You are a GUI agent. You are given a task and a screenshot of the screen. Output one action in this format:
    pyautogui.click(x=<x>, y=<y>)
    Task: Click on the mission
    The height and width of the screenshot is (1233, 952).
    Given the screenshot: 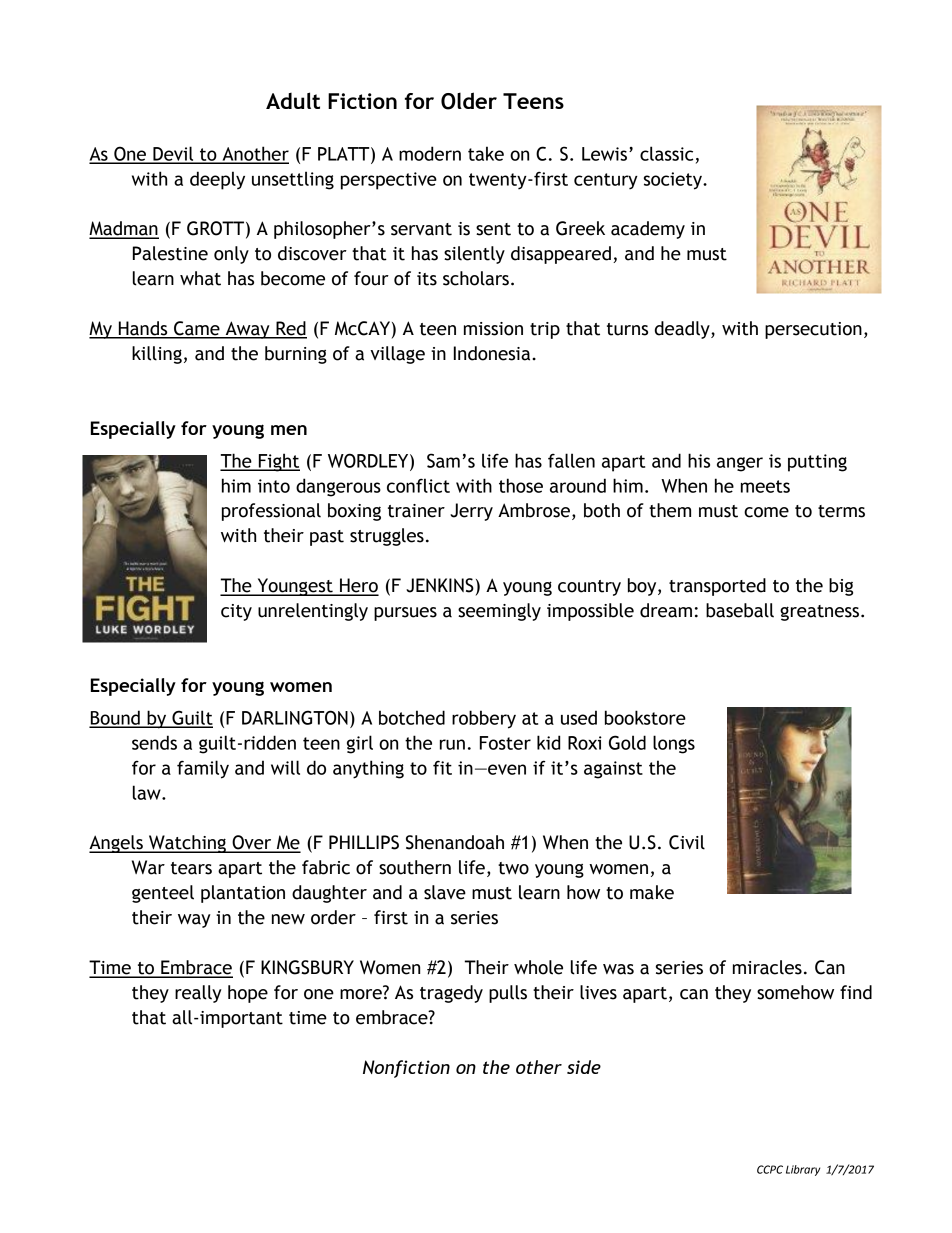 What is the action you would take?
    pyautogui.click(x=493, y=329)
